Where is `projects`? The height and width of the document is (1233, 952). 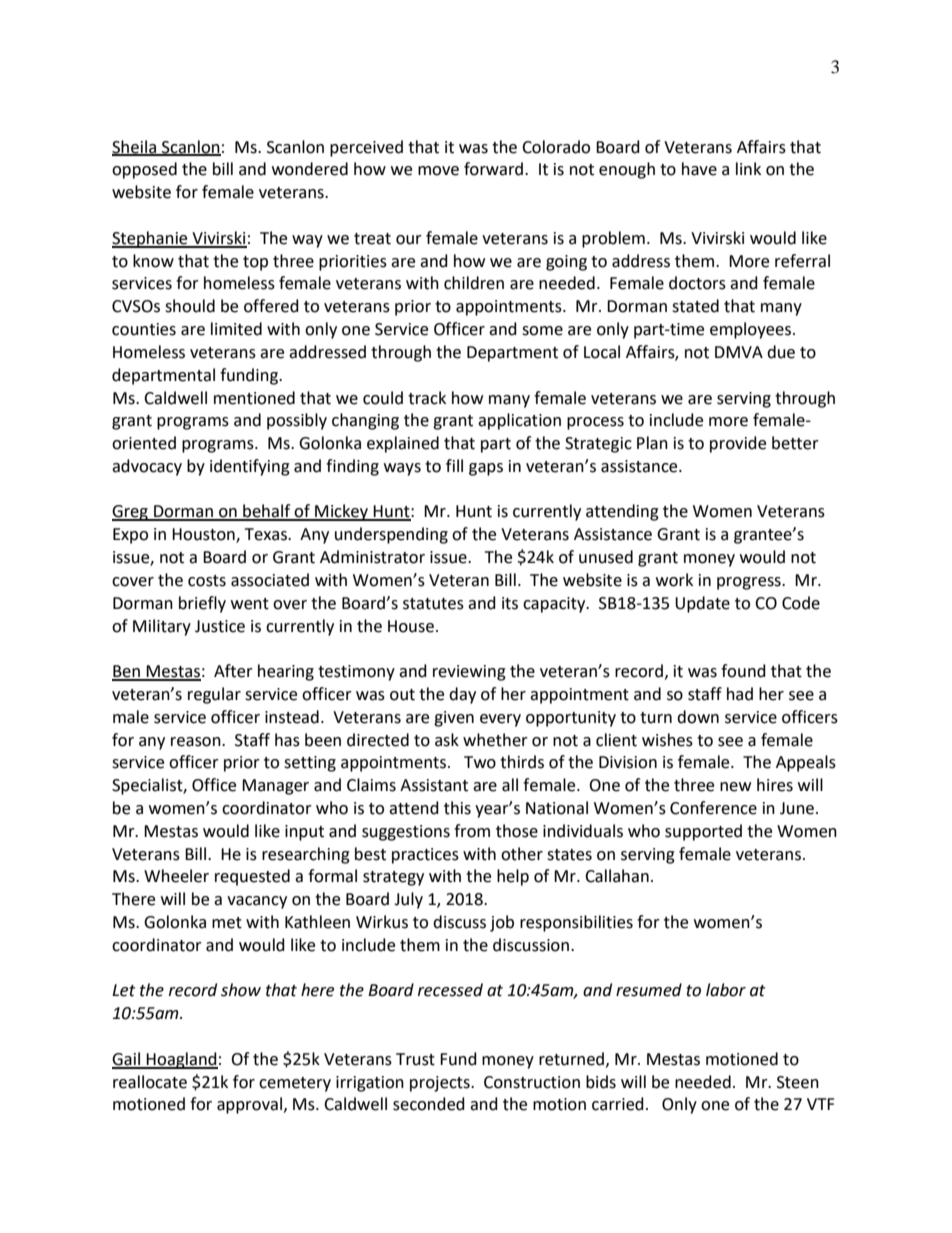 projects is located at coordinates (441, 1084).
